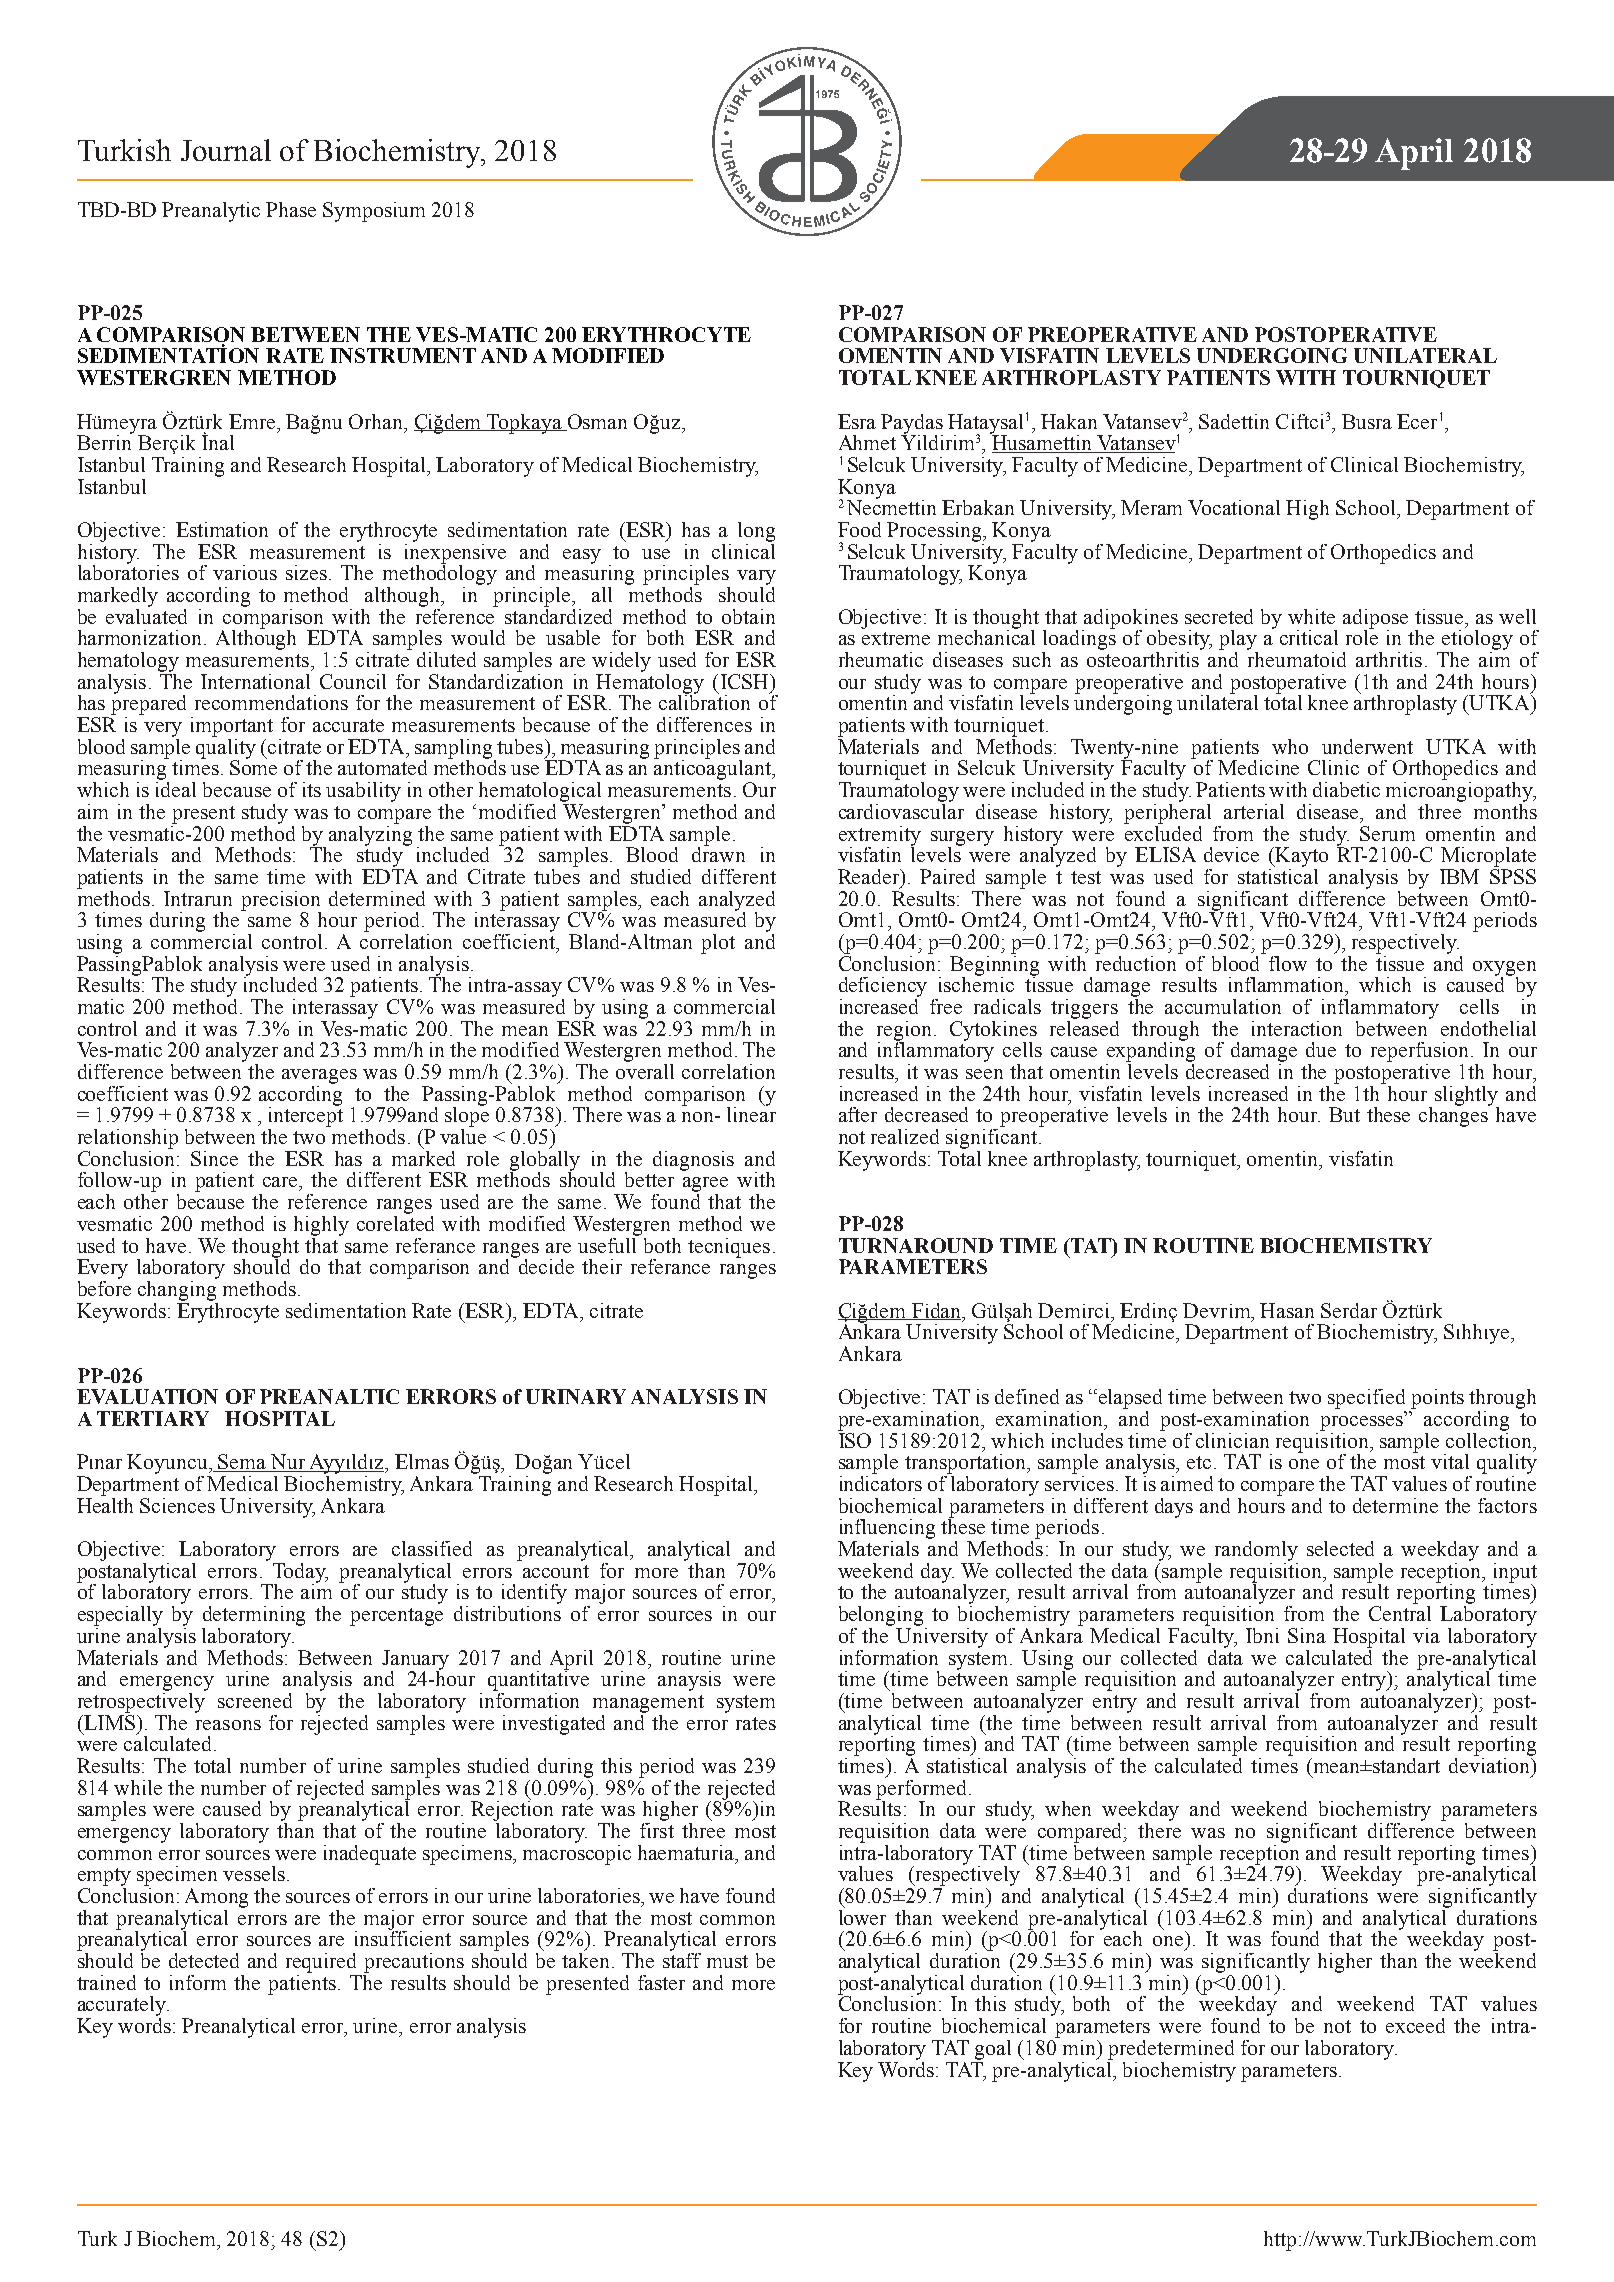  I want to click on Serdar, so click(1349, 1310).
